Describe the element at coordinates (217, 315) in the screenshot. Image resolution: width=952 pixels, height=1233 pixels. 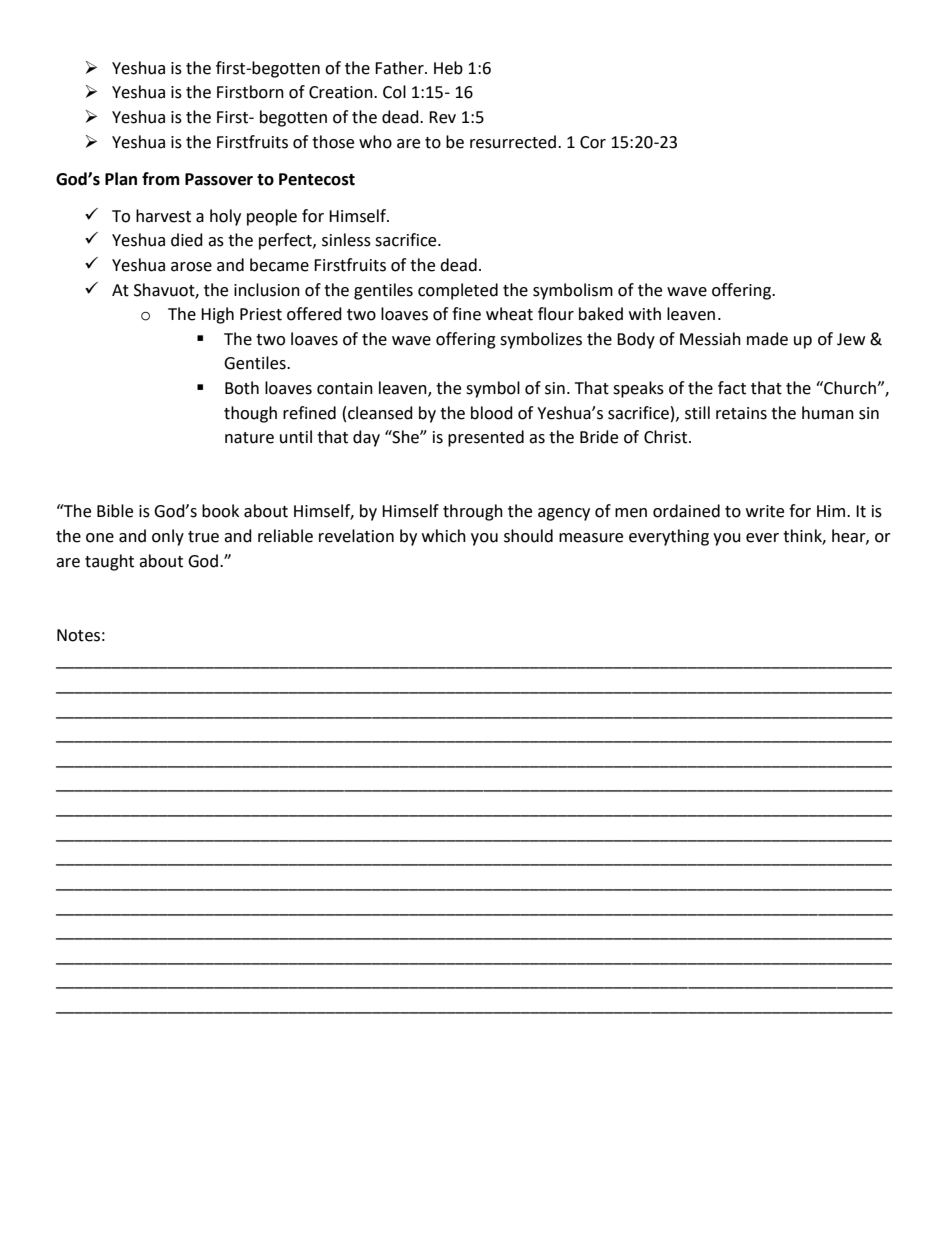
I see `High` at that location.
